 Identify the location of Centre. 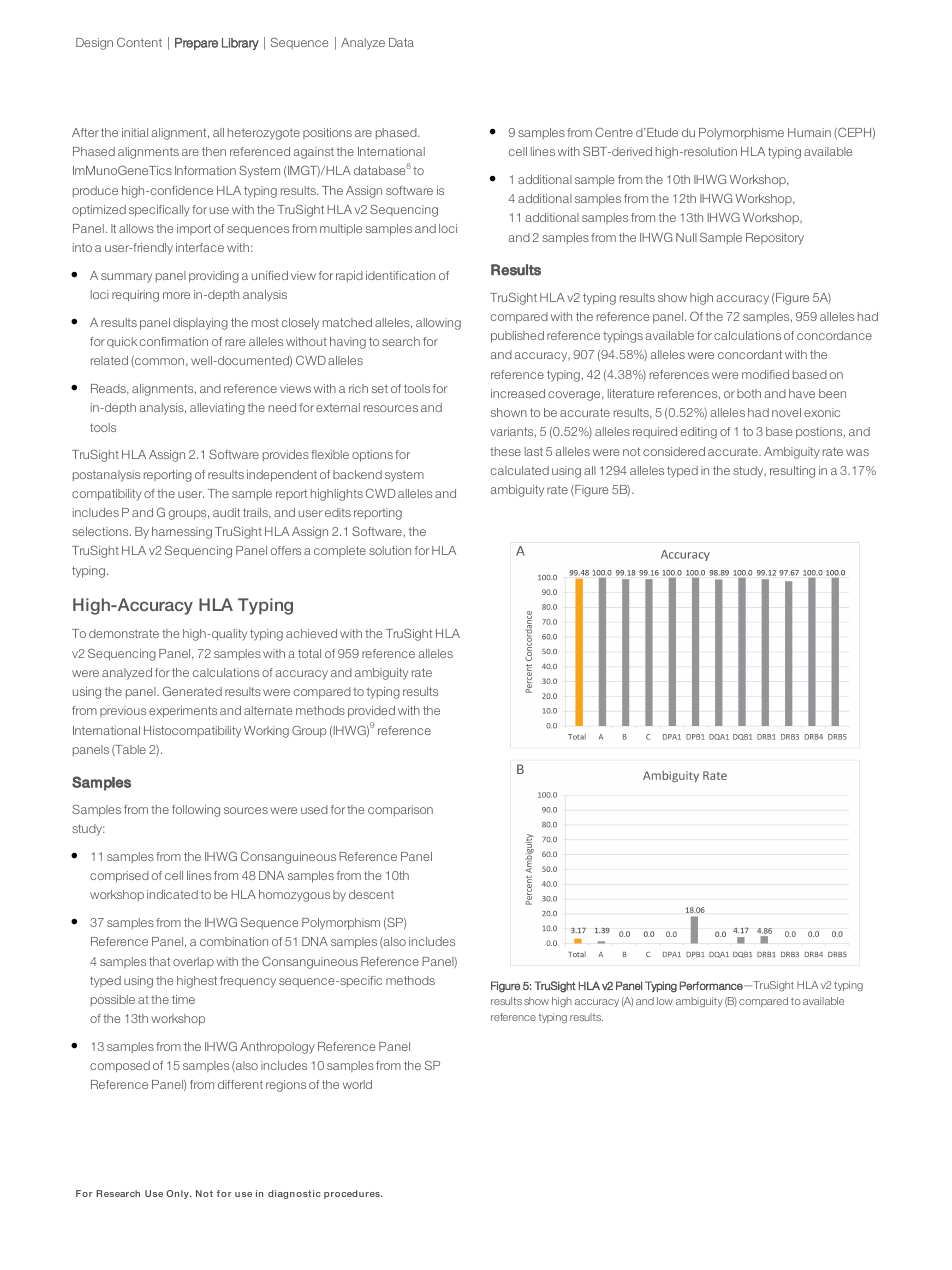
(614, 132).
